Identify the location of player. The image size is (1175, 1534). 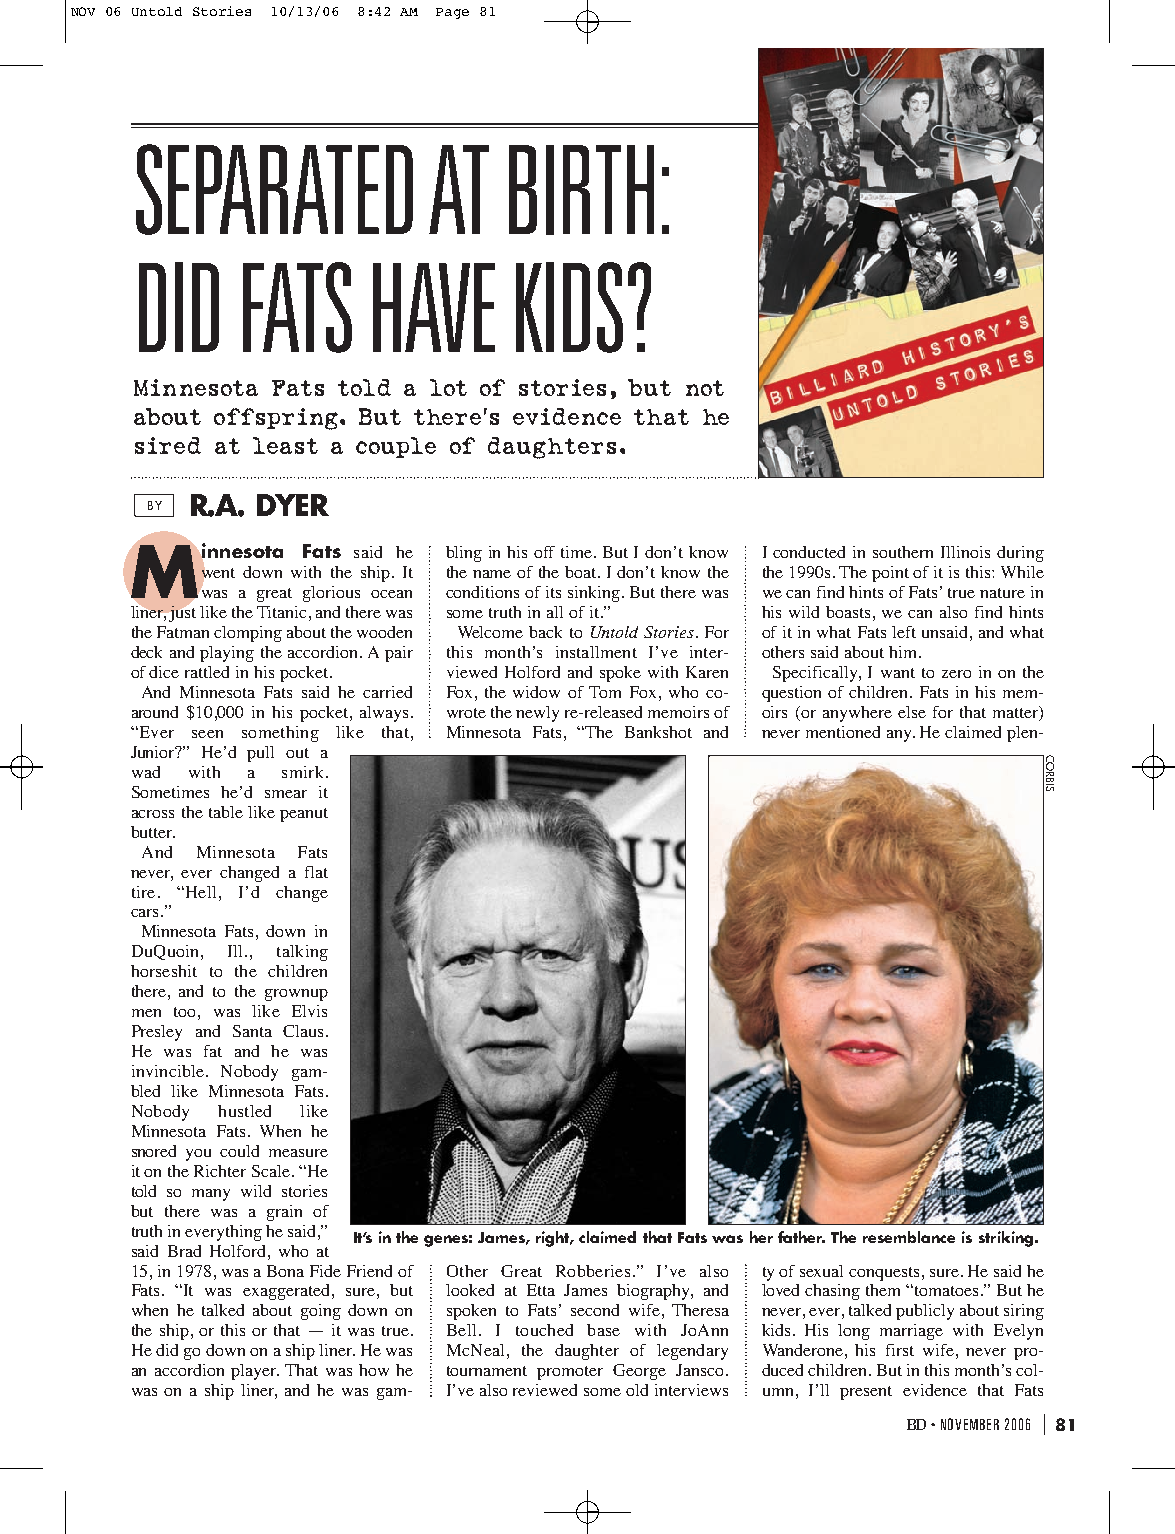
(254, 1372).
